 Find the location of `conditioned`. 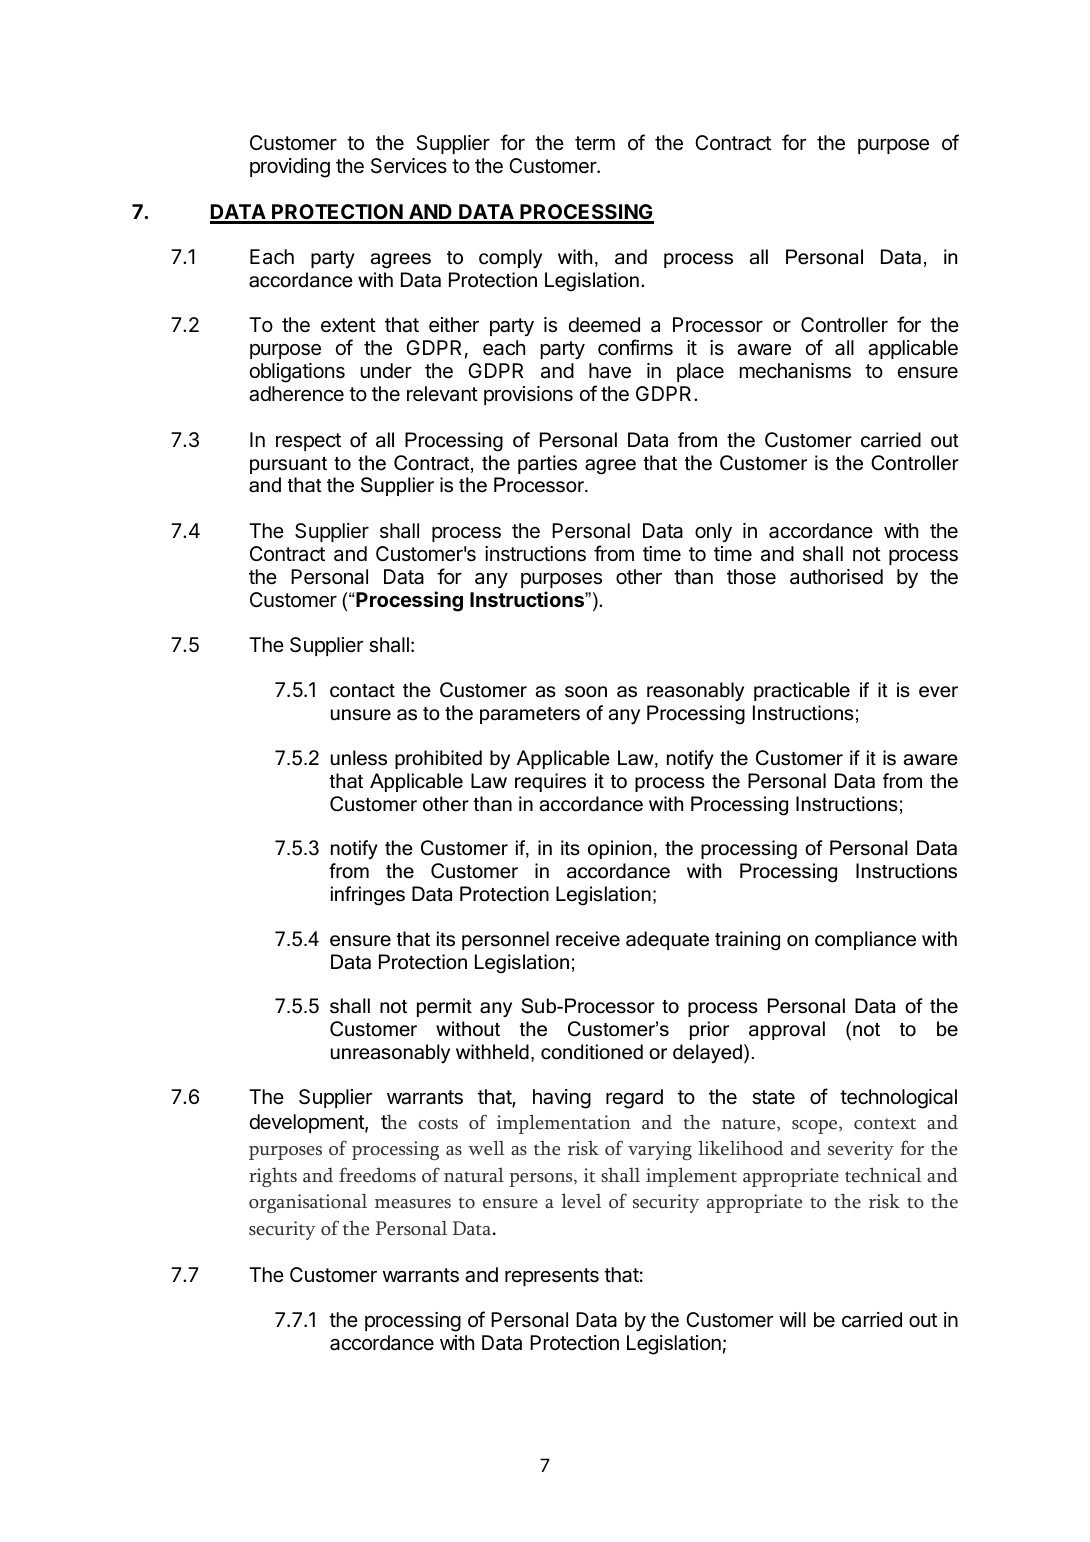

conditioned is located at coordinates (592, 1052).
